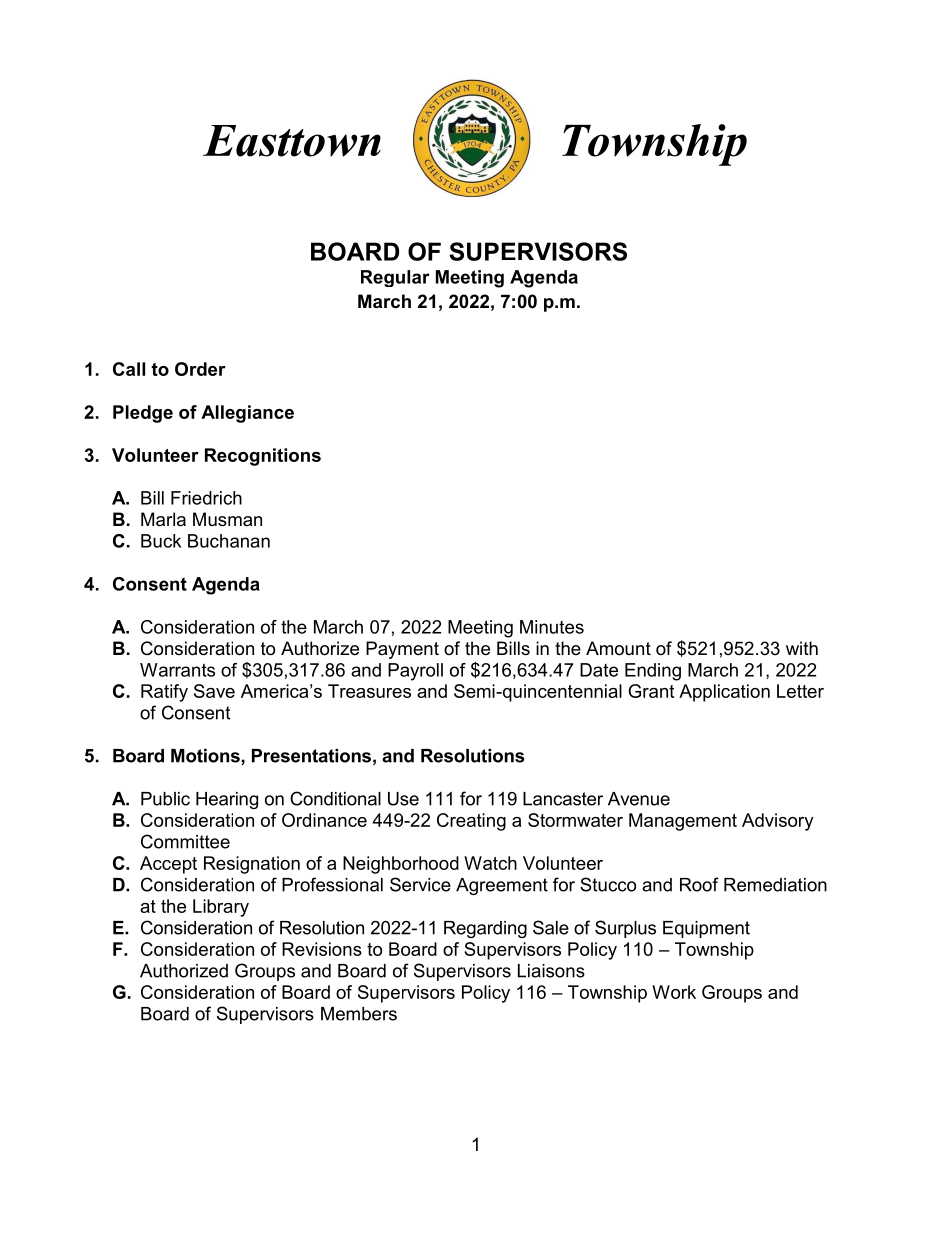 The image size is (952, 1233). Describe the element at coordinates (322, 949) in the image. I see `Revisions` at that location.
